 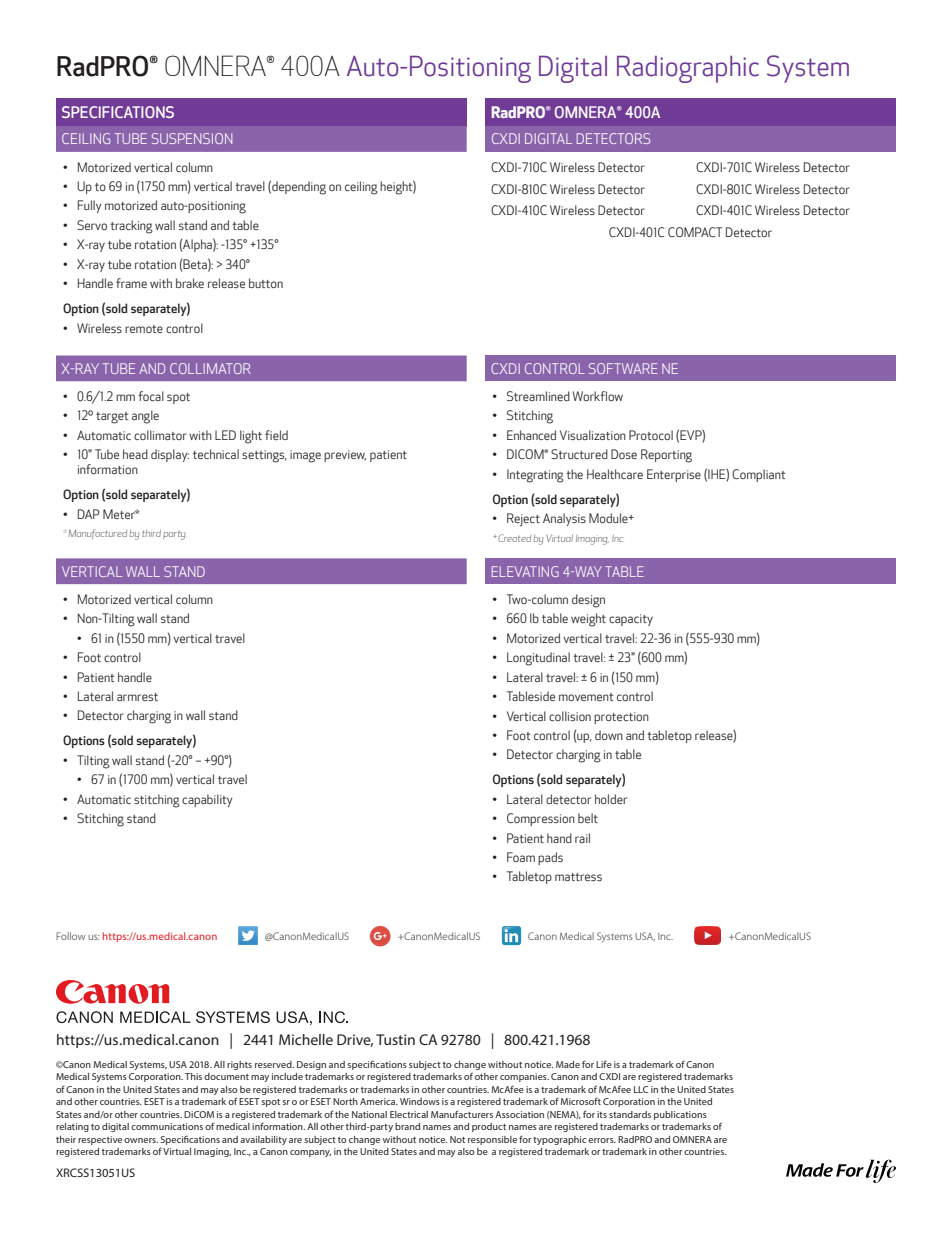 What do you see at coordinates (135, 454) in the page?
I see `head` at bounding box center [135, 454].
